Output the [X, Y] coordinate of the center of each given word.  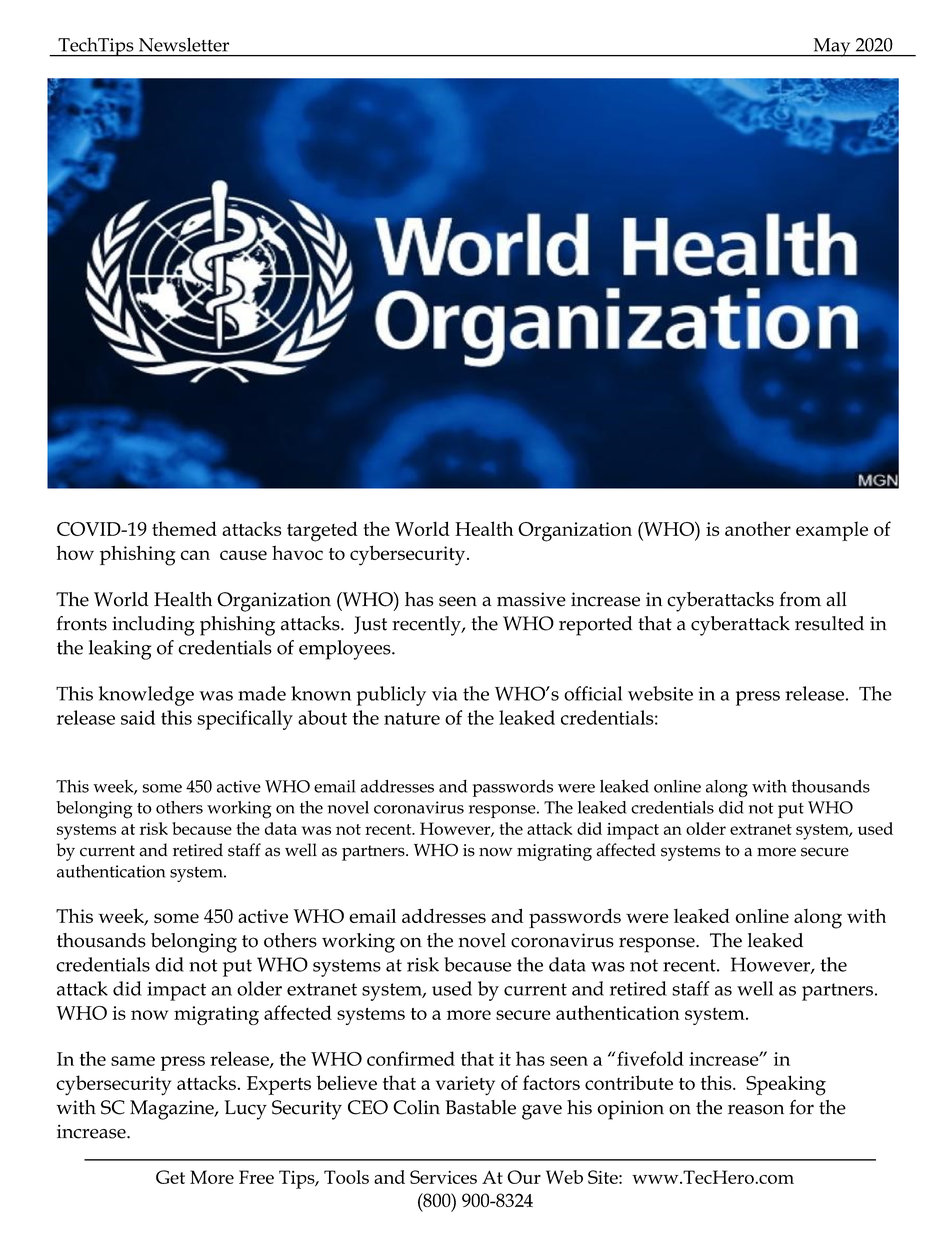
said [138, 717]
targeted [322, 531]
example [832, 531]
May [832, 47]
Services [443, 1177]
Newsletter [184, 45]
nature [412, 718]
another [758, 528]
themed [184, 528]
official [593, 693]
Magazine [173, 1110]
